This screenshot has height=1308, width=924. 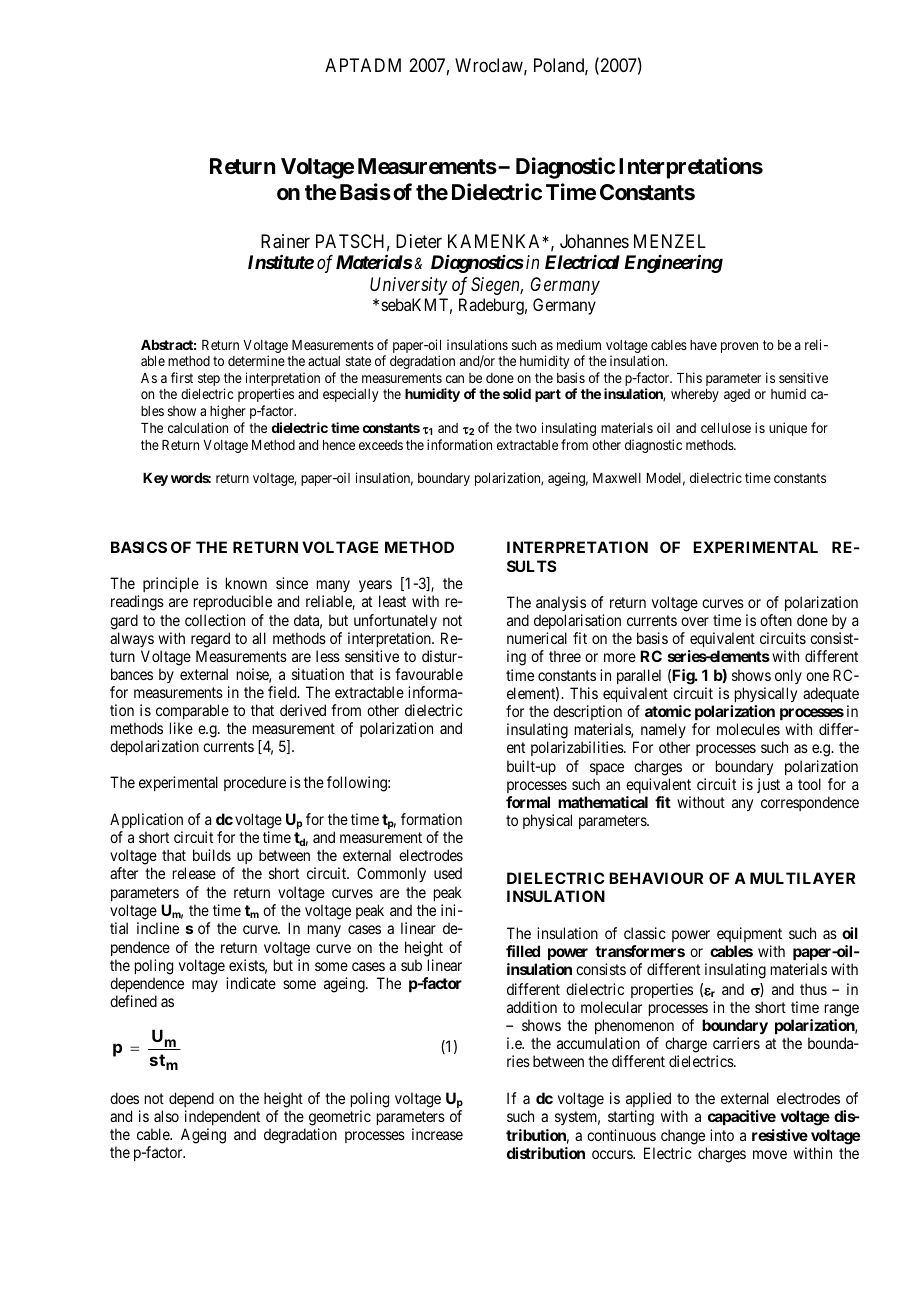 I want to click on filled, so click(x=523, y=951).
